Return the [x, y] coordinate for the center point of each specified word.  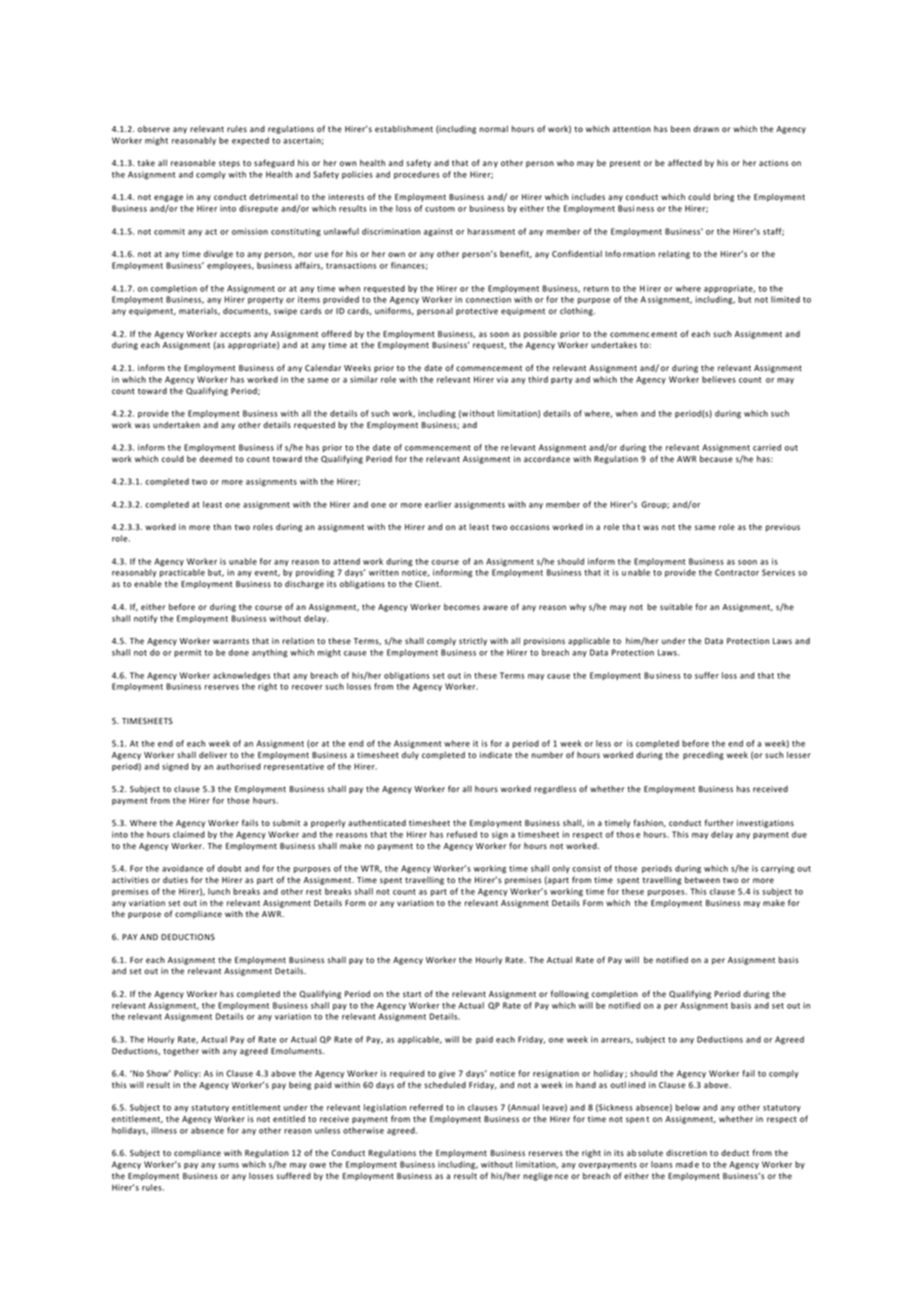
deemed [216, 458]
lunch [219, 891]
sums [228, 1165]
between [702, 879]
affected [685, 162]
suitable [676, 607]
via [502, 379]
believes [719, 379]
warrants [231, 641]
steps [229, 164]
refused [462, 834]
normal [494, 128]
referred [426, 1107]
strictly [473, 641]
